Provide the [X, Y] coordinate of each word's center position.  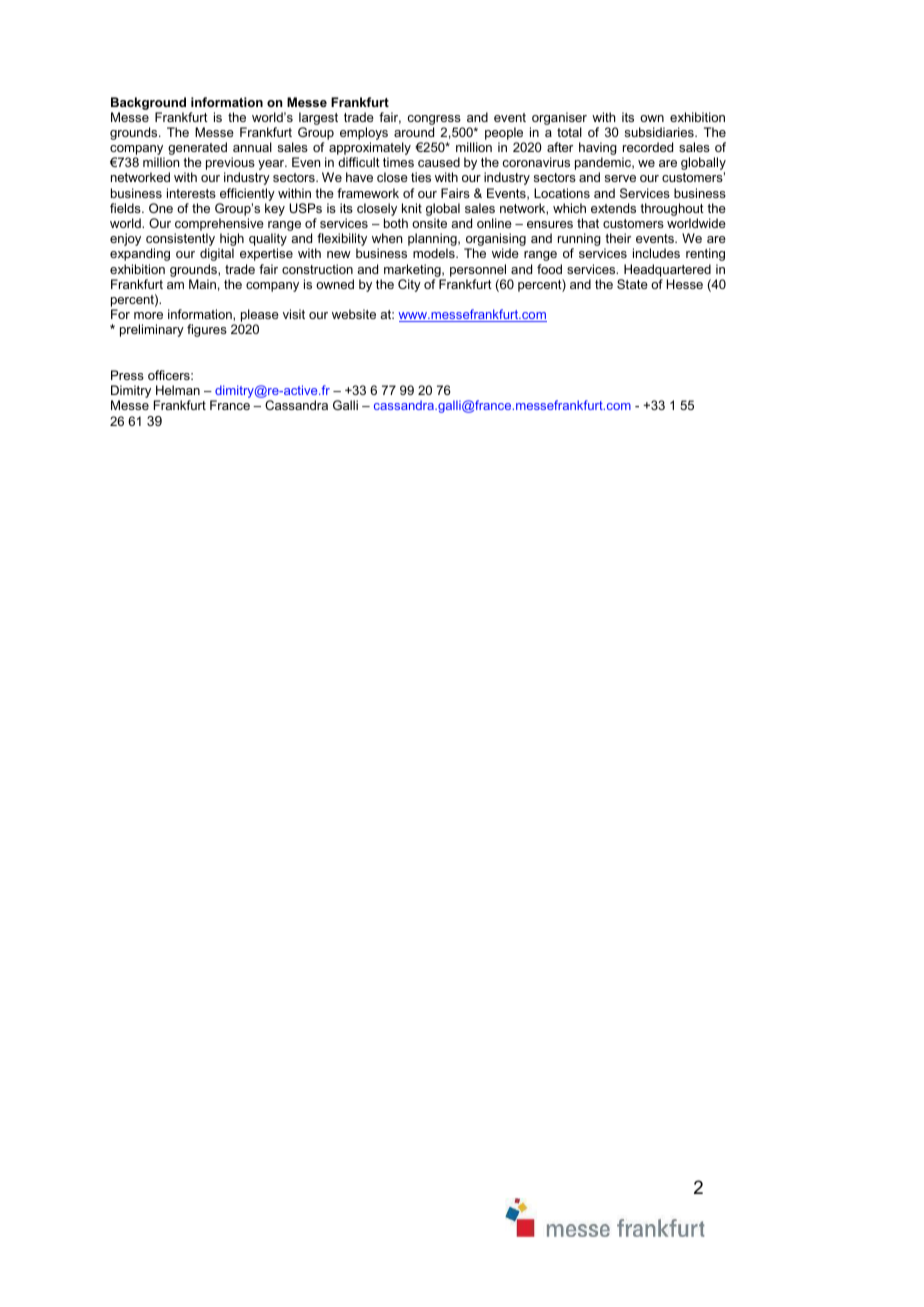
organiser [559, 118]
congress [434, 120]
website [354, 314]
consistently [180, 241]
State [632, 284]
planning [433, 241]
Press [127, 375]
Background [148, 103]
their [618, 238]
